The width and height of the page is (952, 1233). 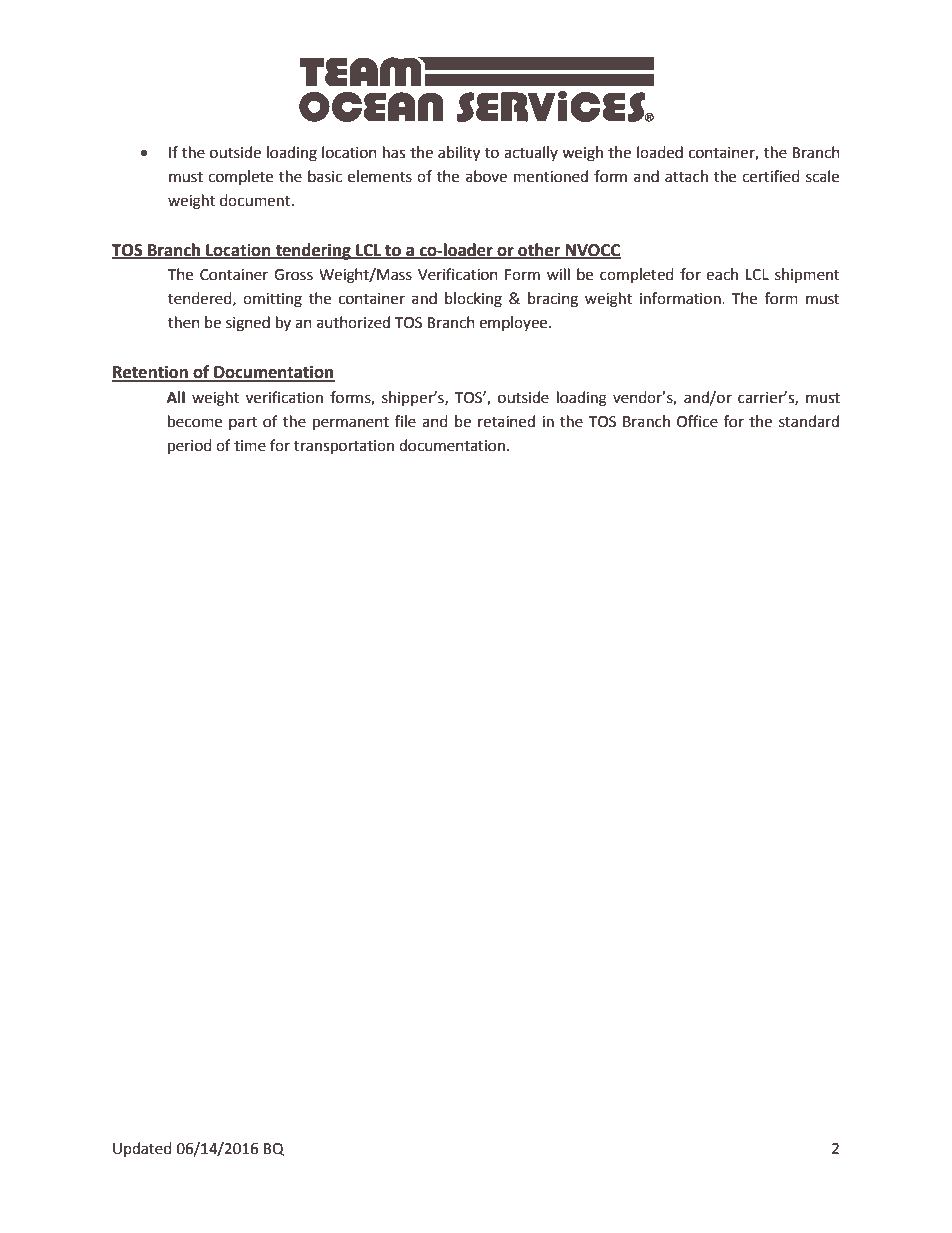 What do you see at coordinates (325, 176) in the page?
I see `basic` at bounding box center [325, 176].
